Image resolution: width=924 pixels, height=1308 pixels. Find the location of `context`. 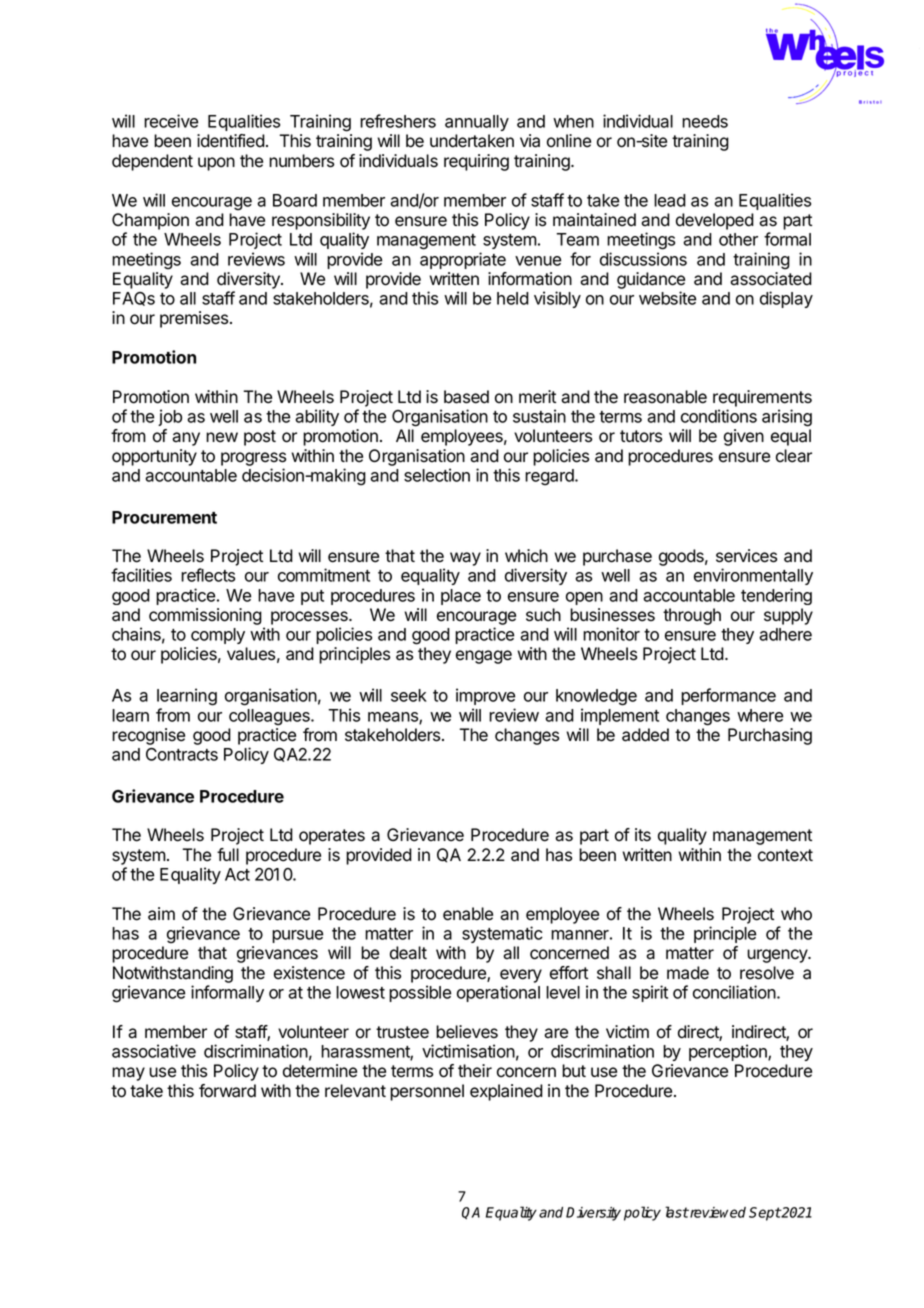

context is located at coordinates (785, 855).
